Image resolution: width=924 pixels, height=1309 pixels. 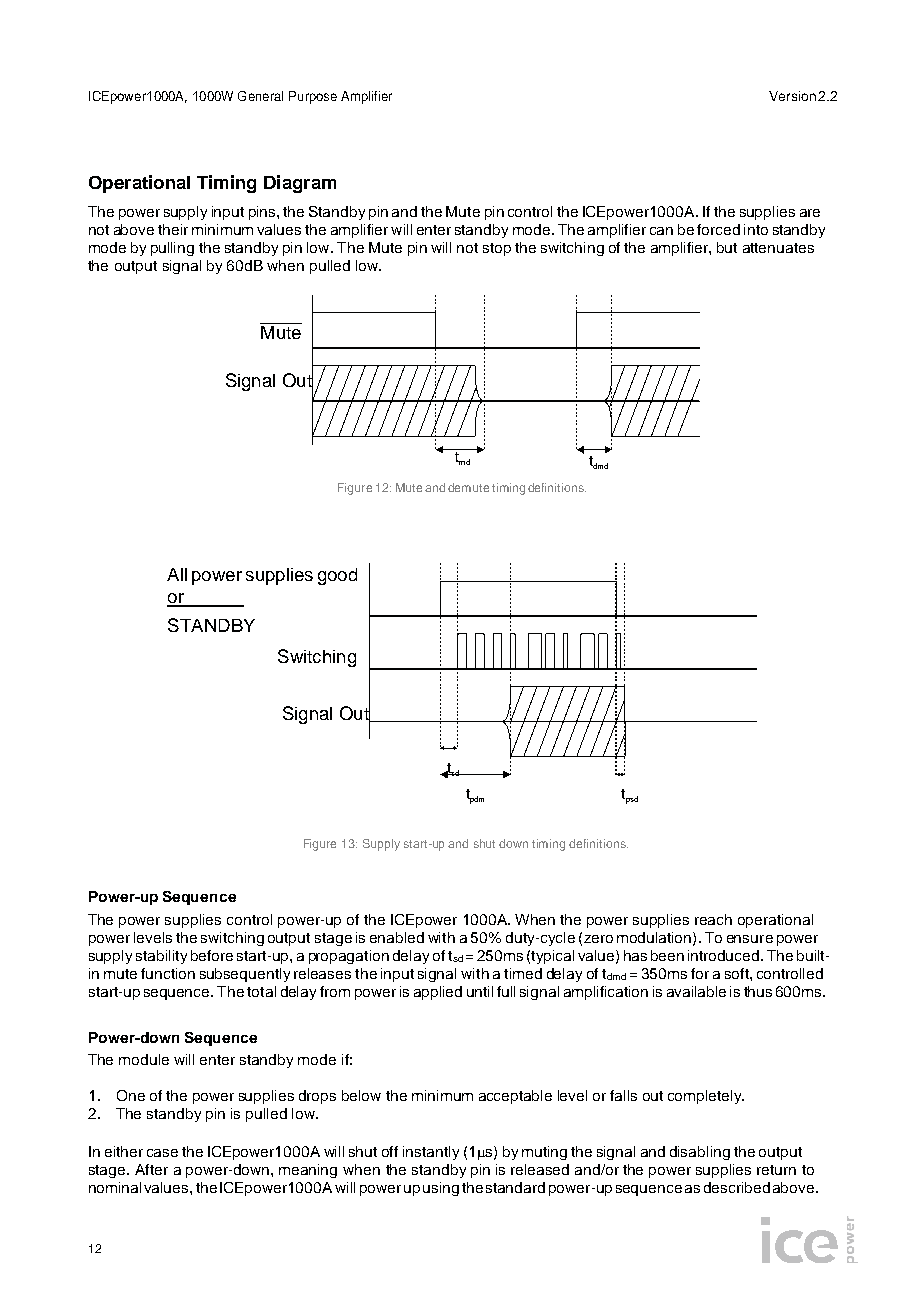 What do you see at coordinates (431, 1153) in the page?
I see `instantly` at bounding box center [431, 1153].
